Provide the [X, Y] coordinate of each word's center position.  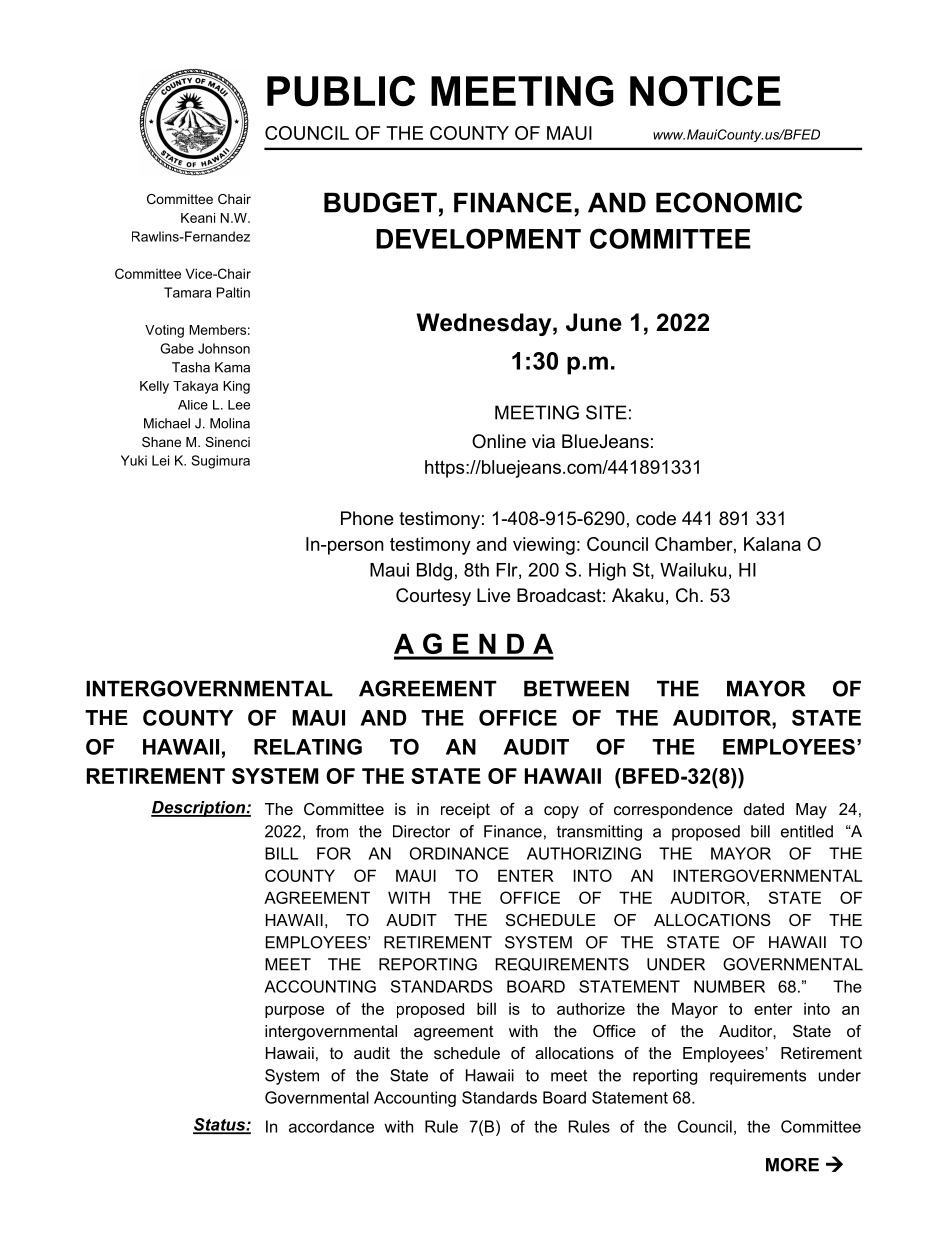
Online [499, 441]
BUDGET [380, 202]
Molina [230, 423]
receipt [465, 811]
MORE [792, 1165]
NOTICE [705, 91]
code [656, 518]
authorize [591, 1008]
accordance [331, 1126]
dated [764, 809]
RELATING [308, 747]
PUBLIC [341, 91]
